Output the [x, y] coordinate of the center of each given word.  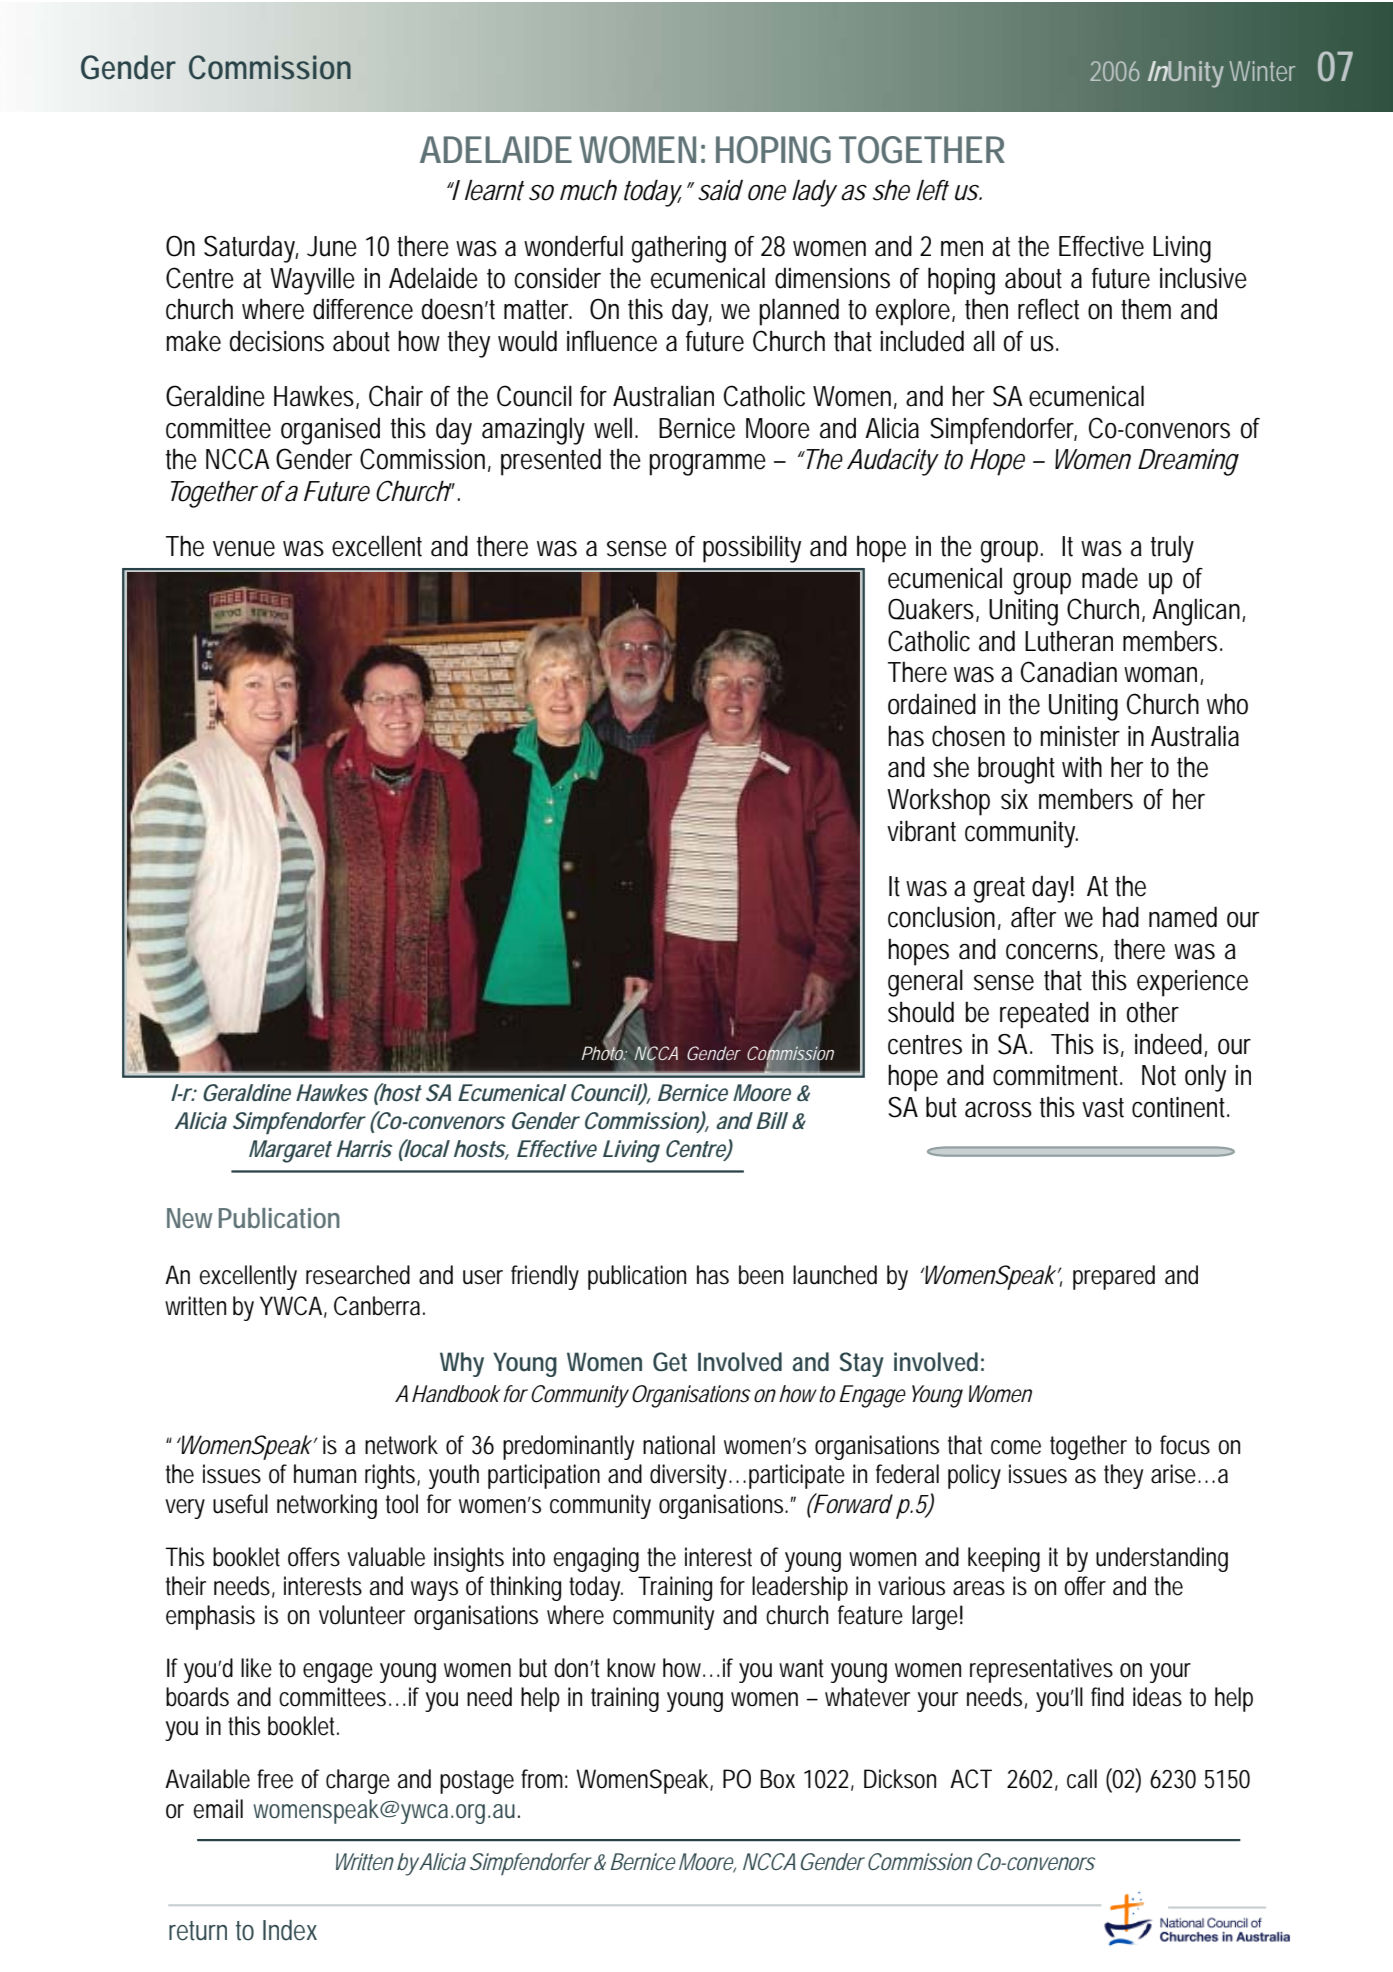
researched [358, 1275]
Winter [1262, 71]
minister [1080, 736]
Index [290, 1930]
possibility [752, 549]
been [761, 1275]
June [332, 246]
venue [244, 549]
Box [778, 1779]
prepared [1114, 1277]
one [767, 193]
